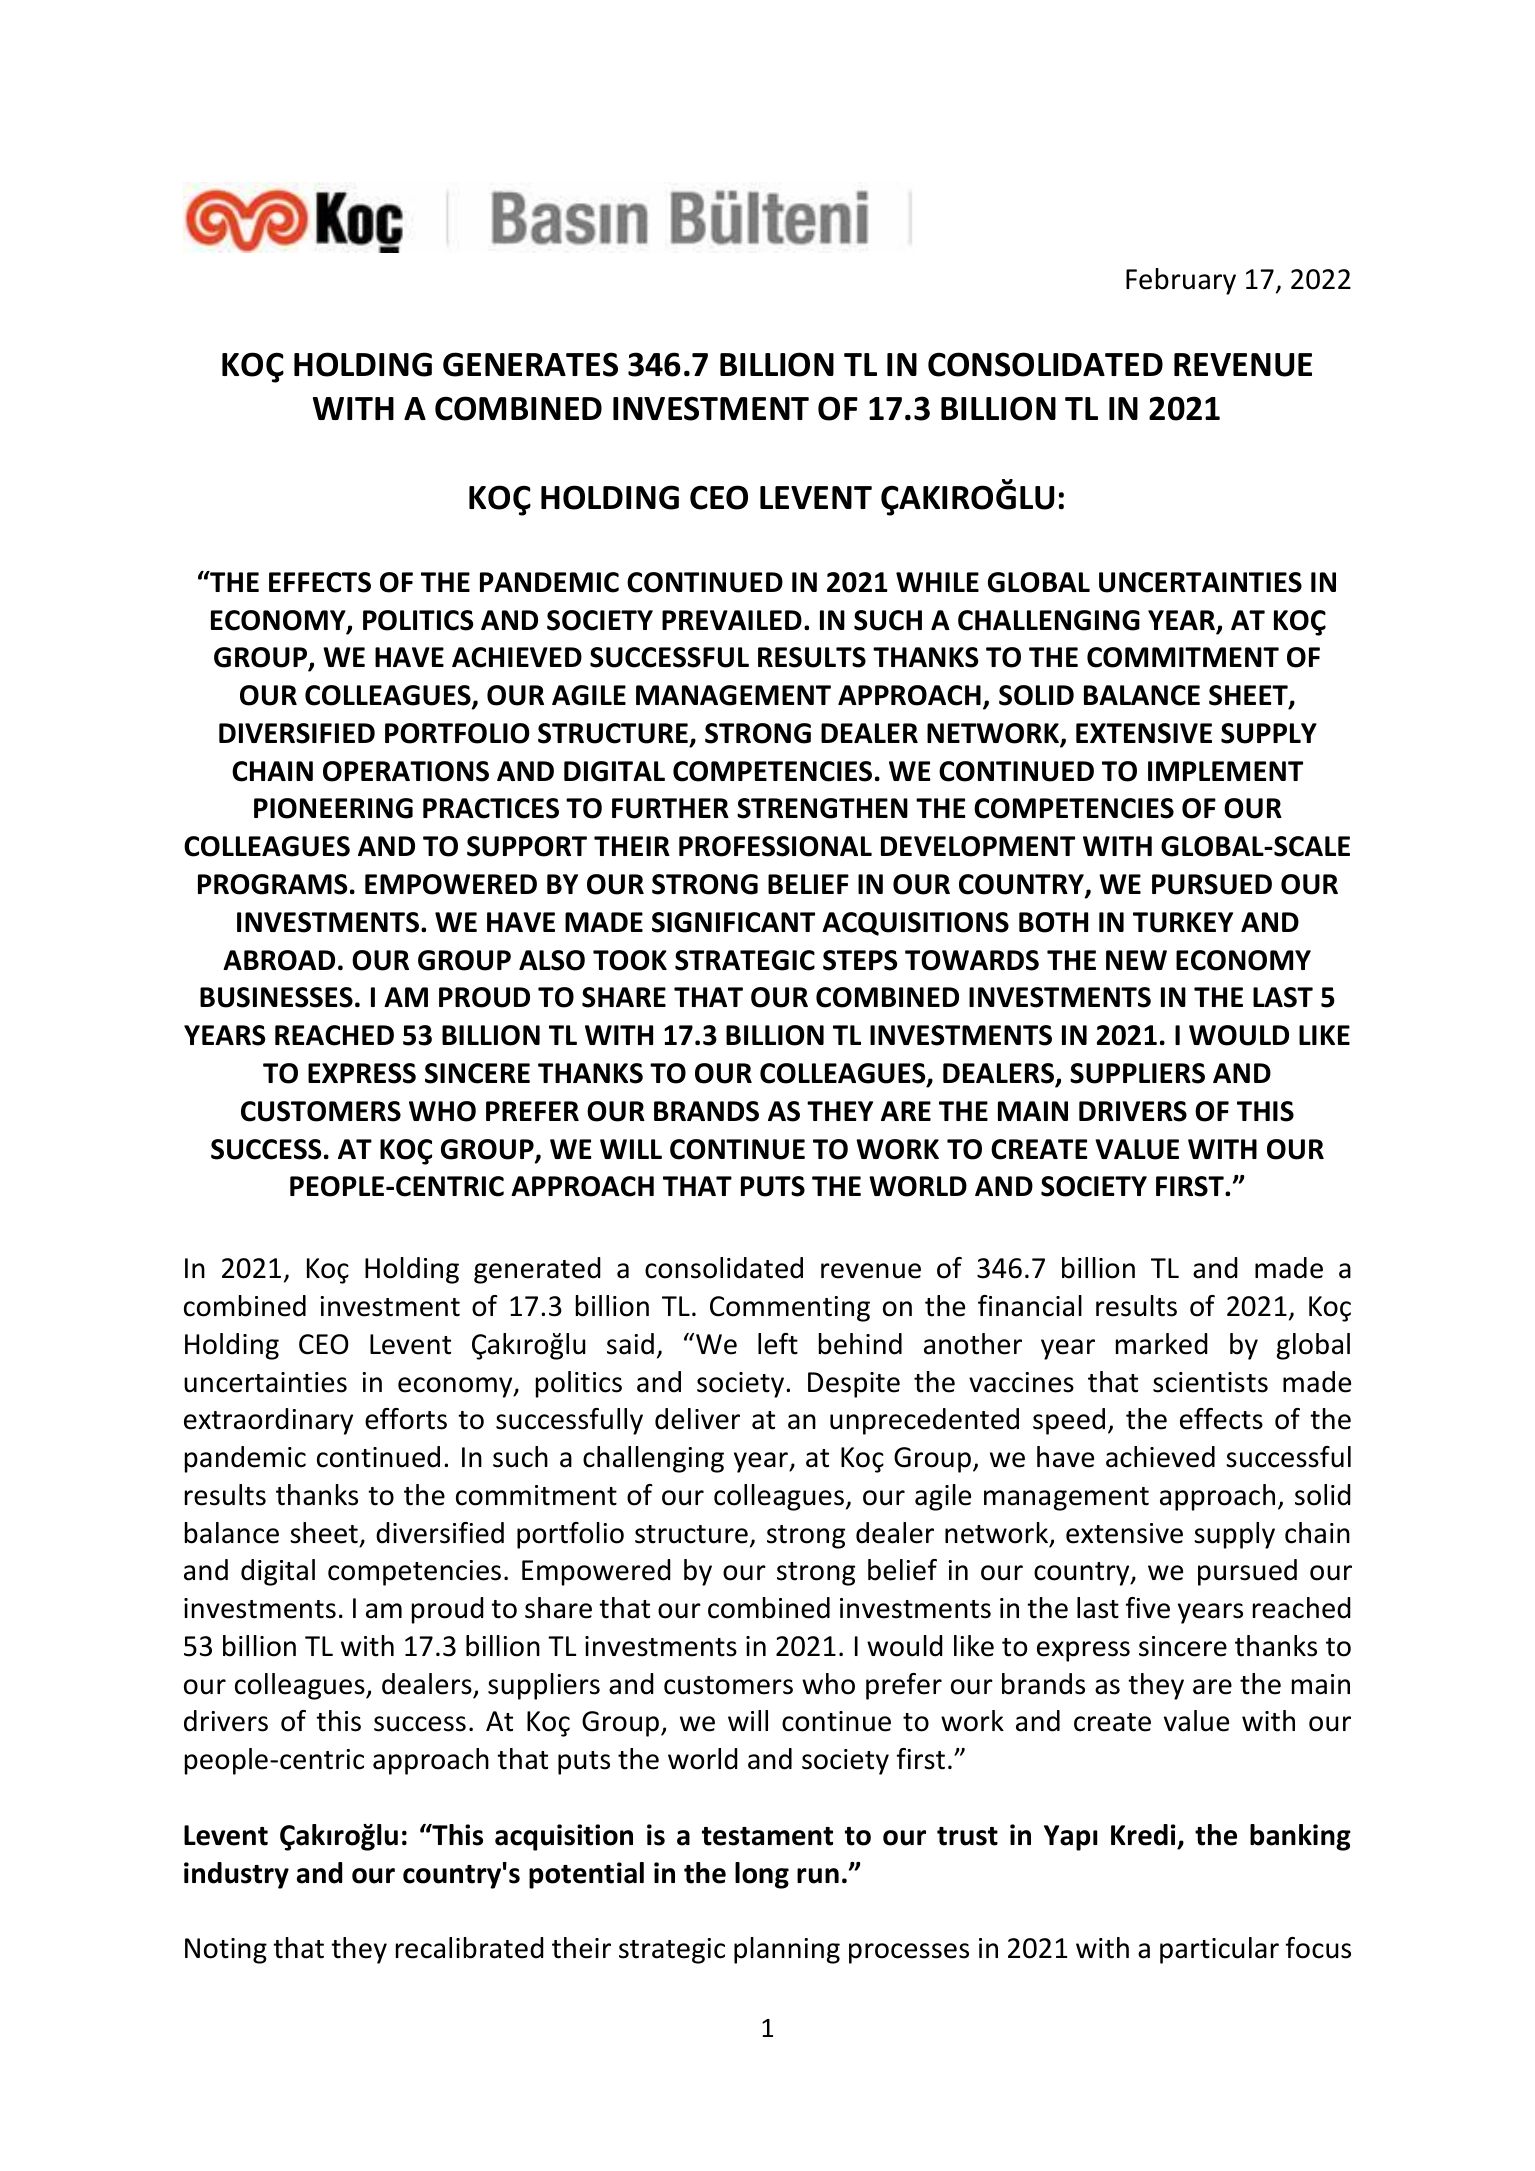 This screenshot has height=2171, width=1535. Describe the element at coordinates (1219, 1950) in the screenshot. I see `particular` at that location.
